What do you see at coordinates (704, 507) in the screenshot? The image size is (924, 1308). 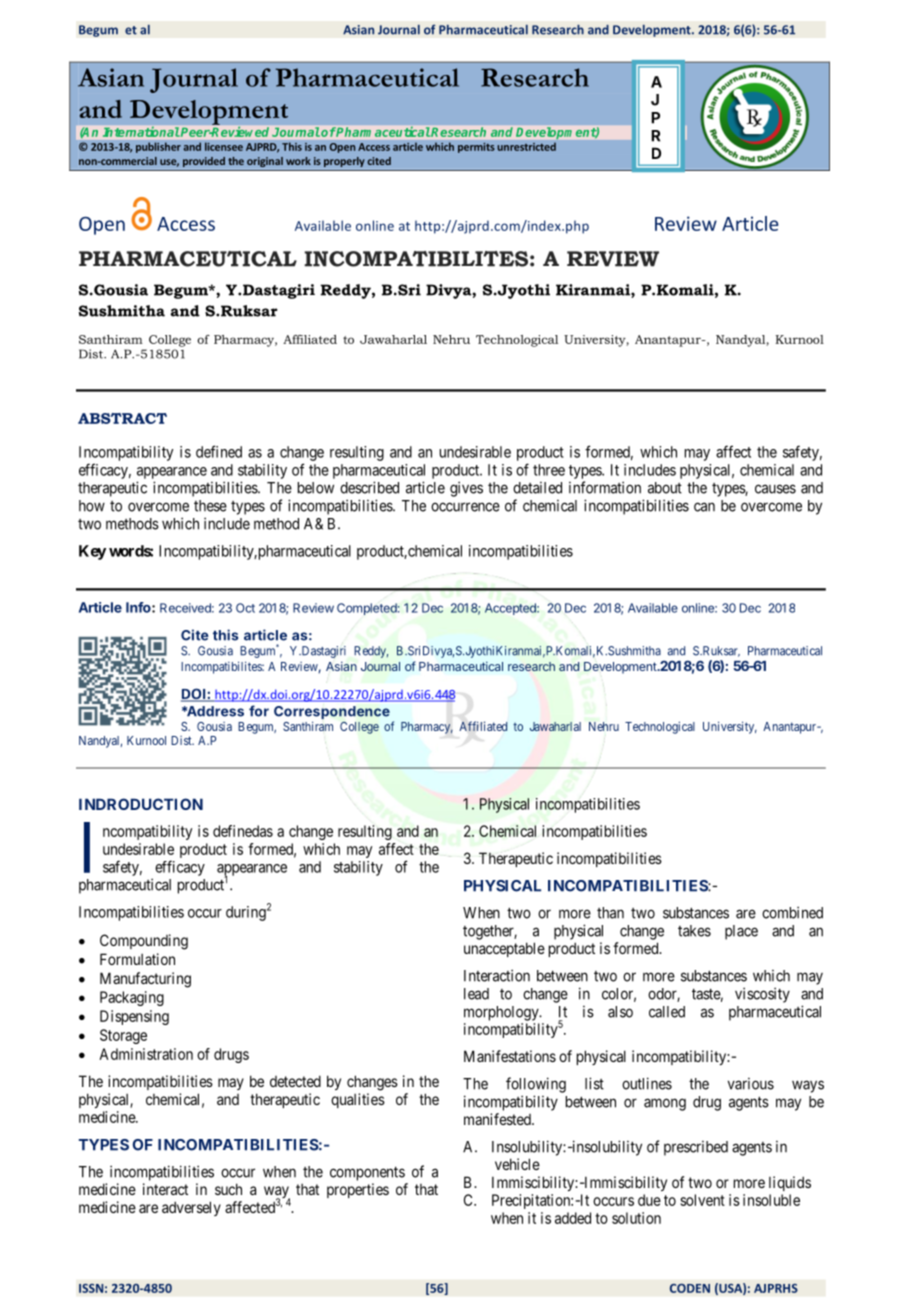 I see `can` at bounding box center [704, 507].
